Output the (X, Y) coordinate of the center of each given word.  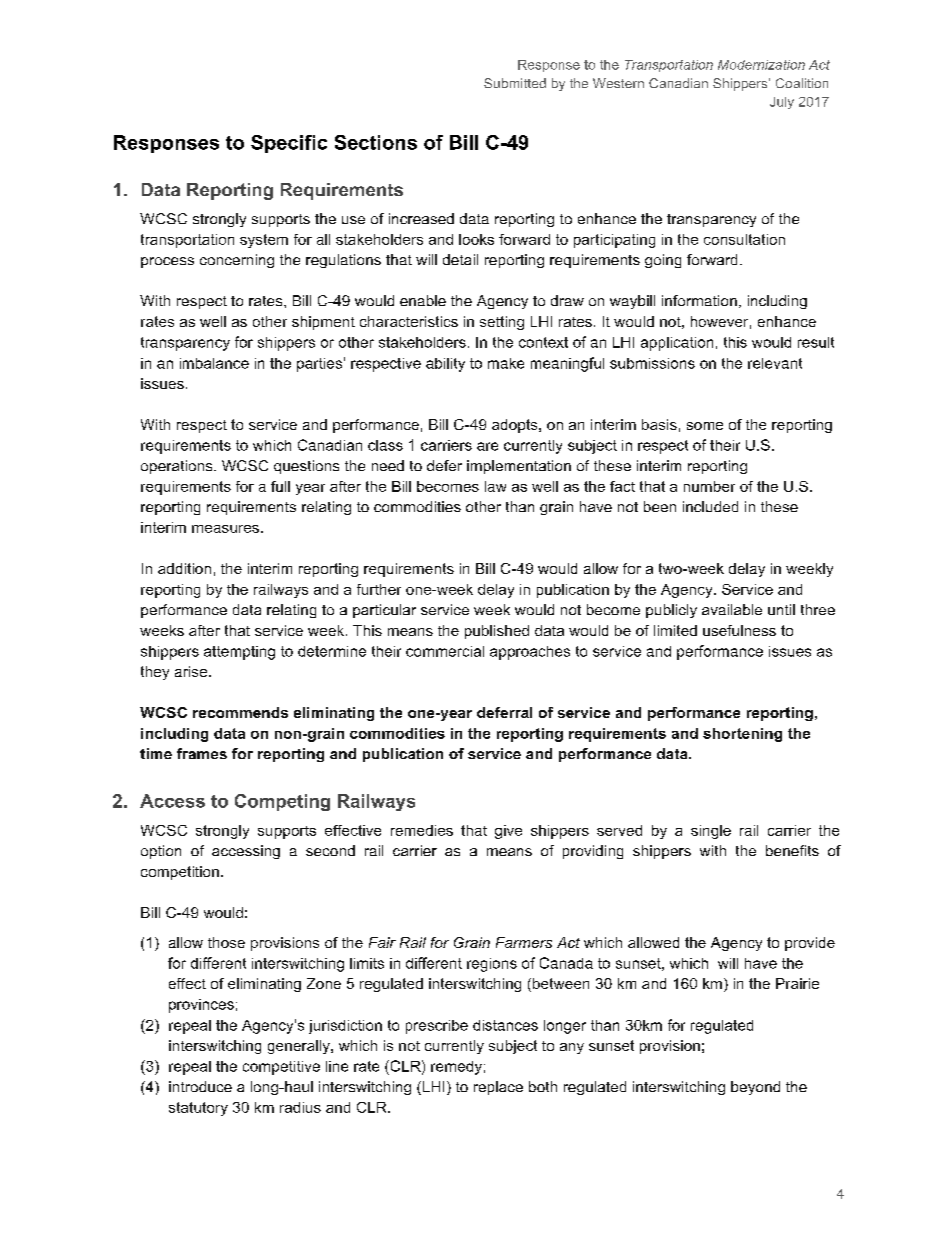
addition (184, 568)
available (732, 609)
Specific (289, 144)
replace (498, 1088)
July (782, 103)
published (497, 632)
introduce (200, 1086)
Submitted (515, 83)
